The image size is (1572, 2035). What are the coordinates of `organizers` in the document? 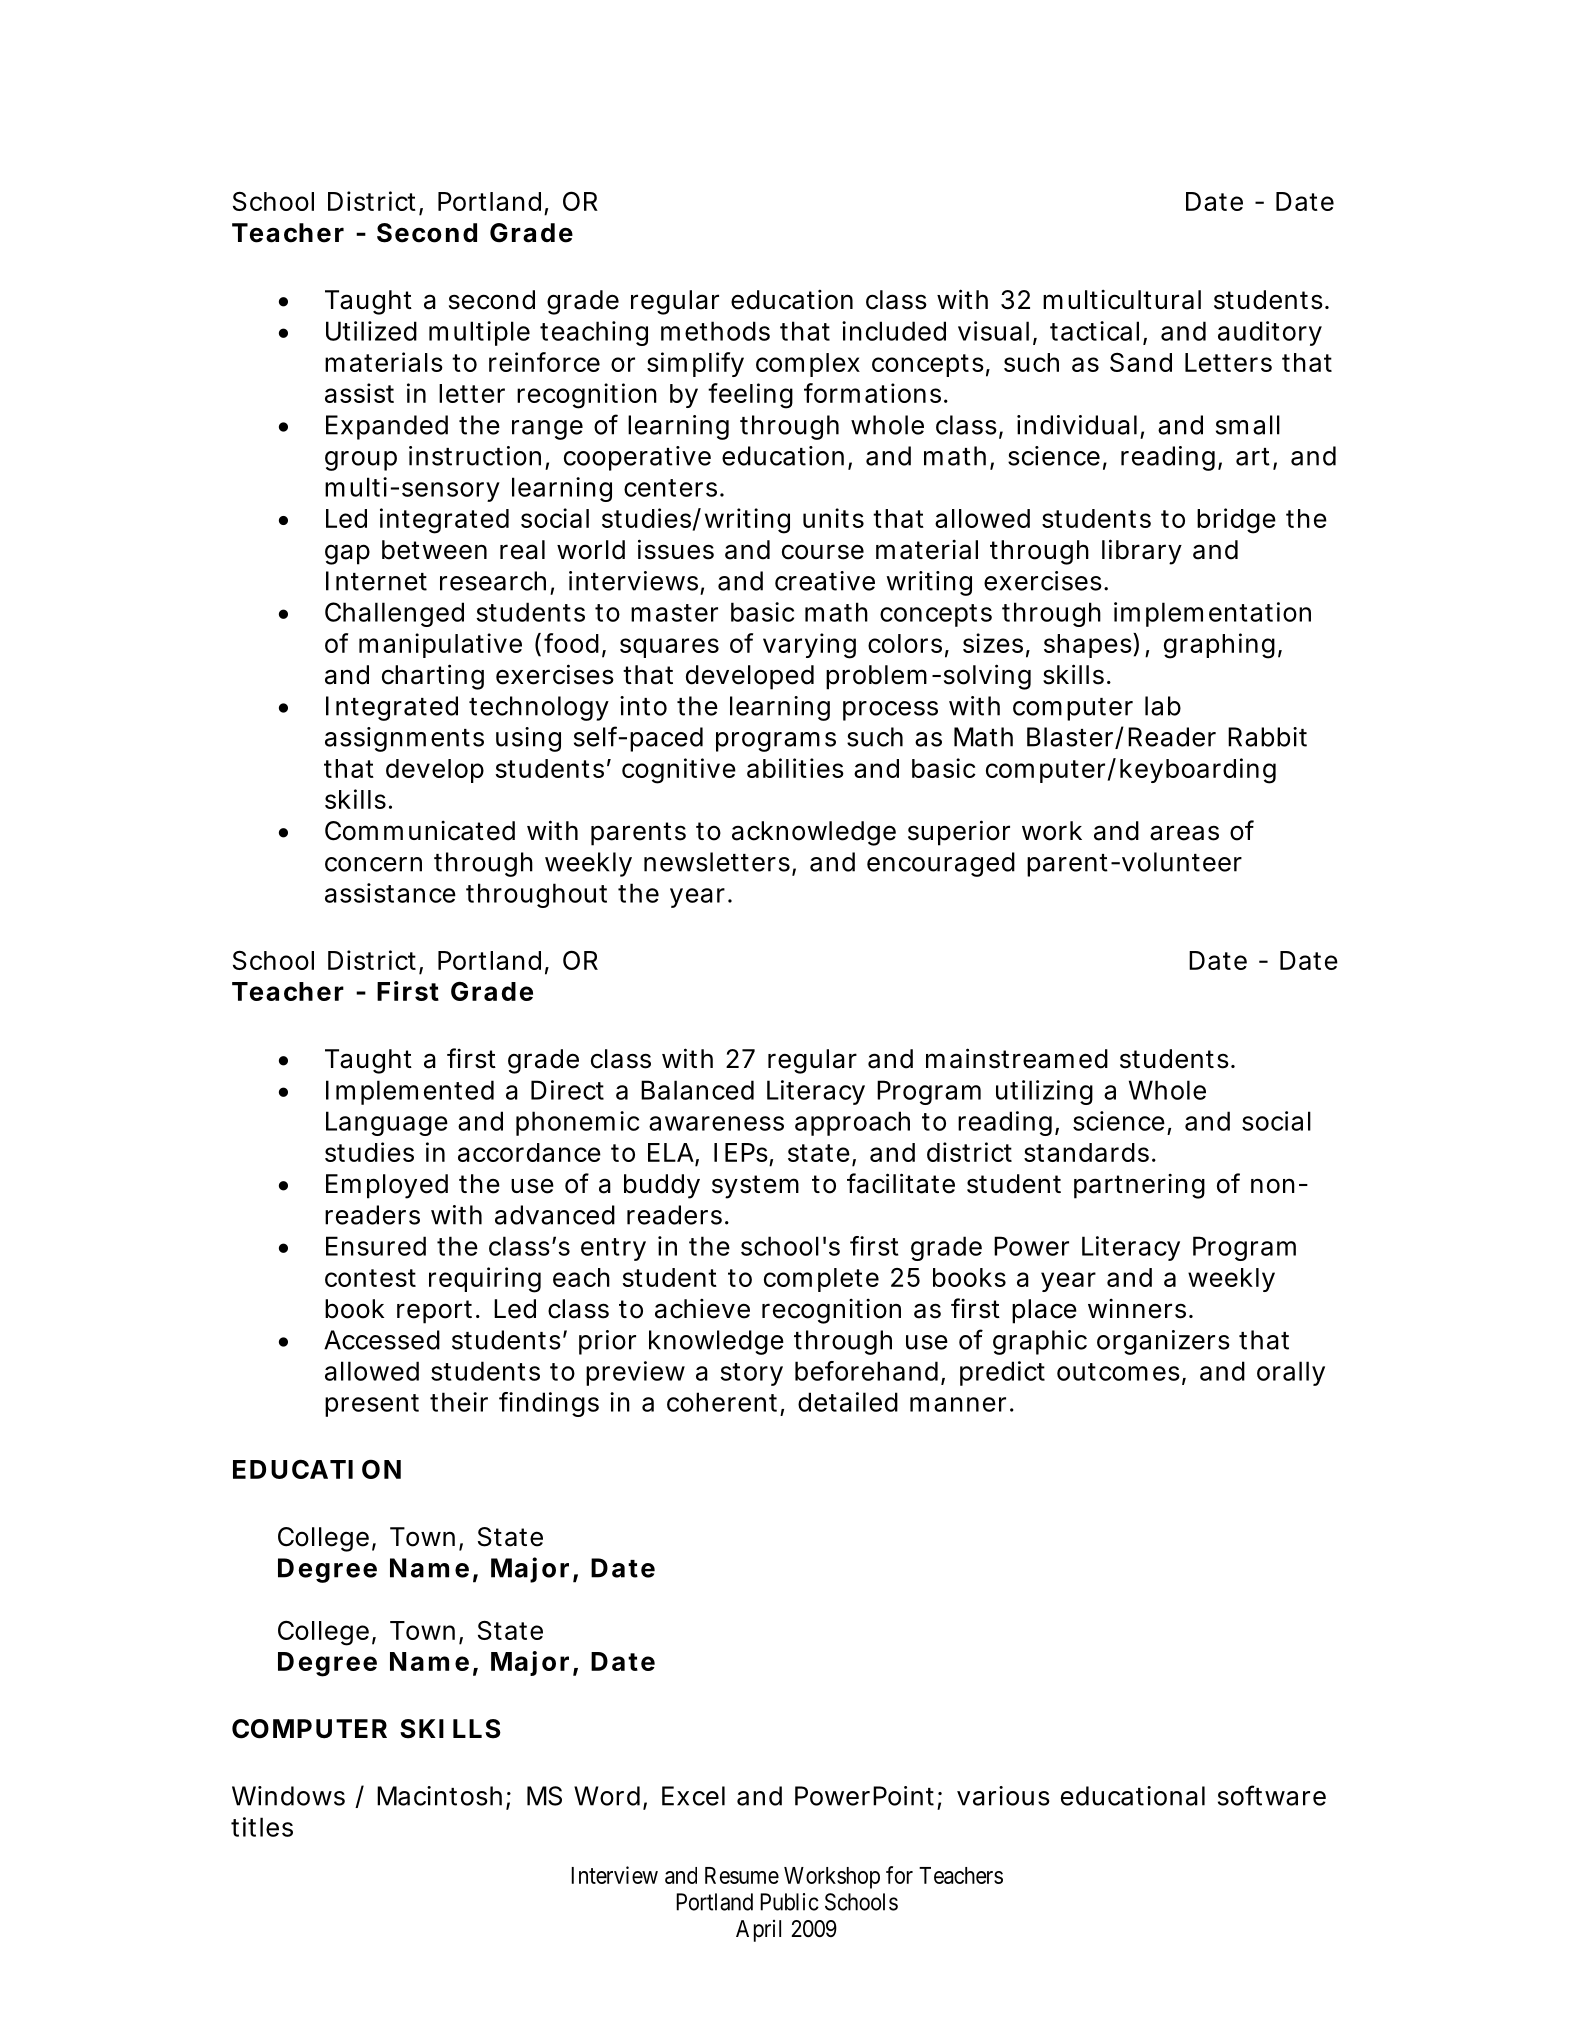 It's located at (1163, 1342).
